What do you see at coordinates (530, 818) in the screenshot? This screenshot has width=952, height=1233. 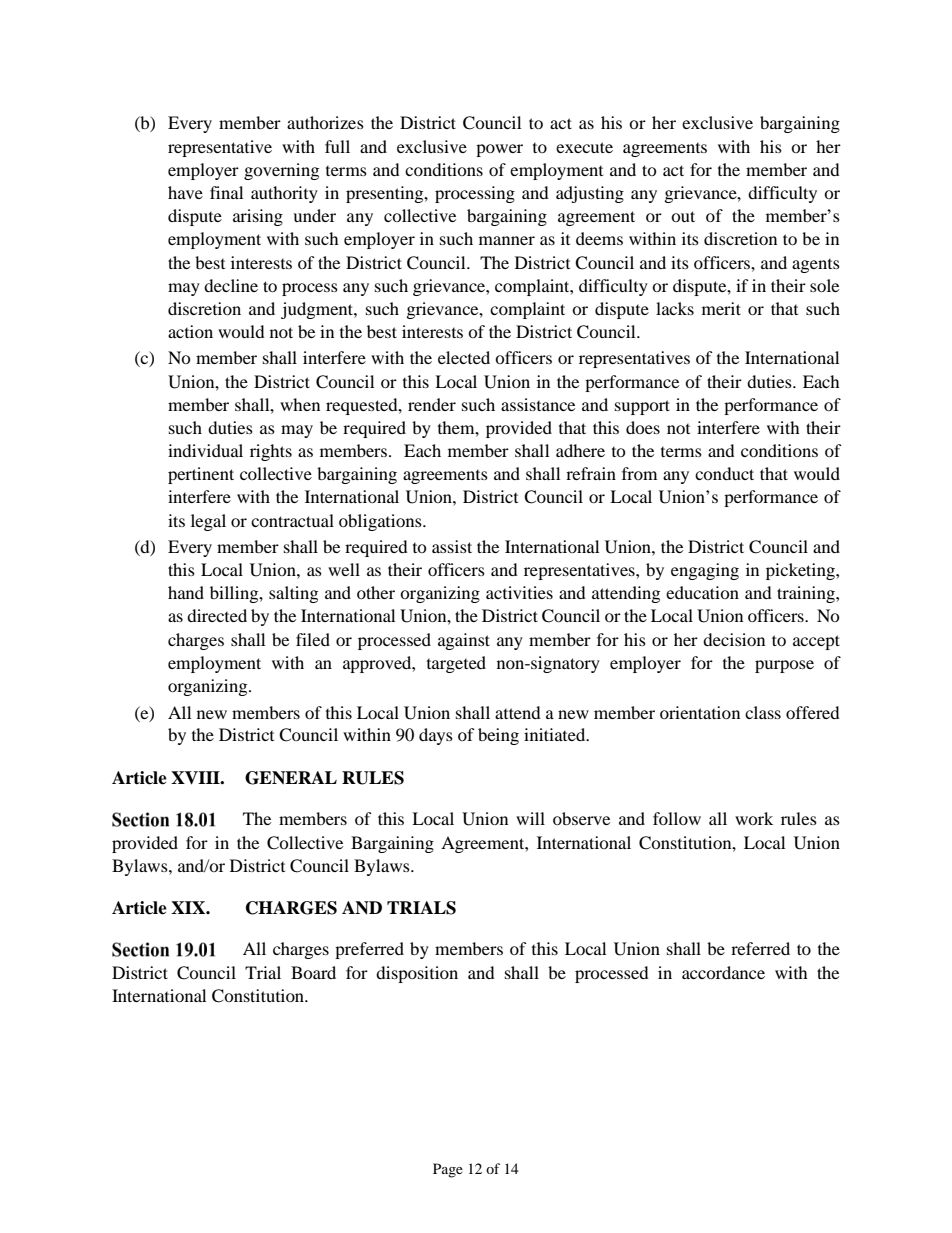 I see `will` at bounding box center [530, 818].
